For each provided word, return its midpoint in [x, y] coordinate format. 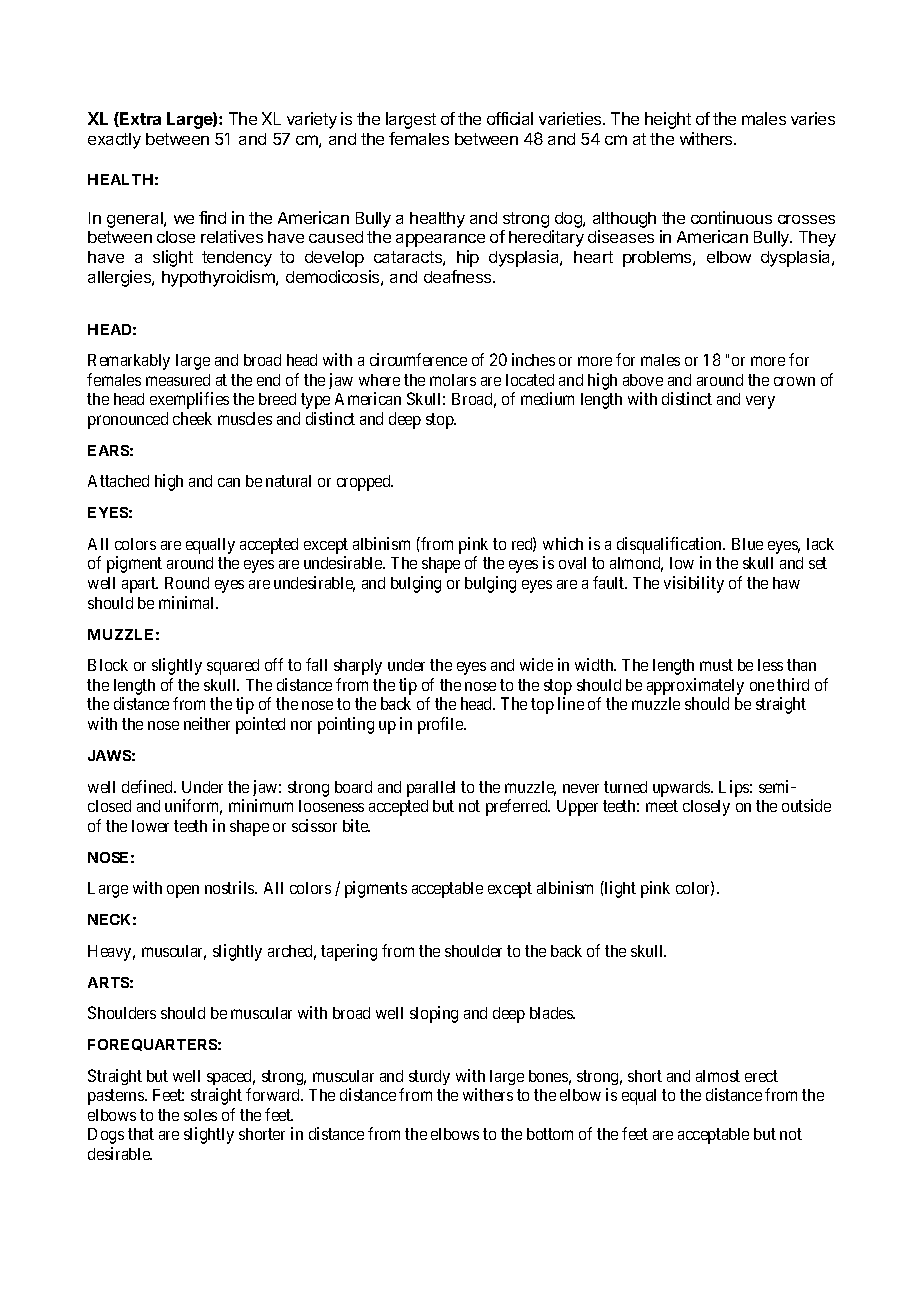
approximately [695, 688]
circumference [418, 359]
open [183, 891]
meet [662, 806]
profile [441, 725]
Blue [747, 544]
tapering [349, 952]
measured [178, 380]
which [563, 543]
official [510, 118]
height [668, 120]
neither [207, 723]
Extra [139, 119]
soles [200, 1115]
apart [140, 585]
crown [794, 381]
